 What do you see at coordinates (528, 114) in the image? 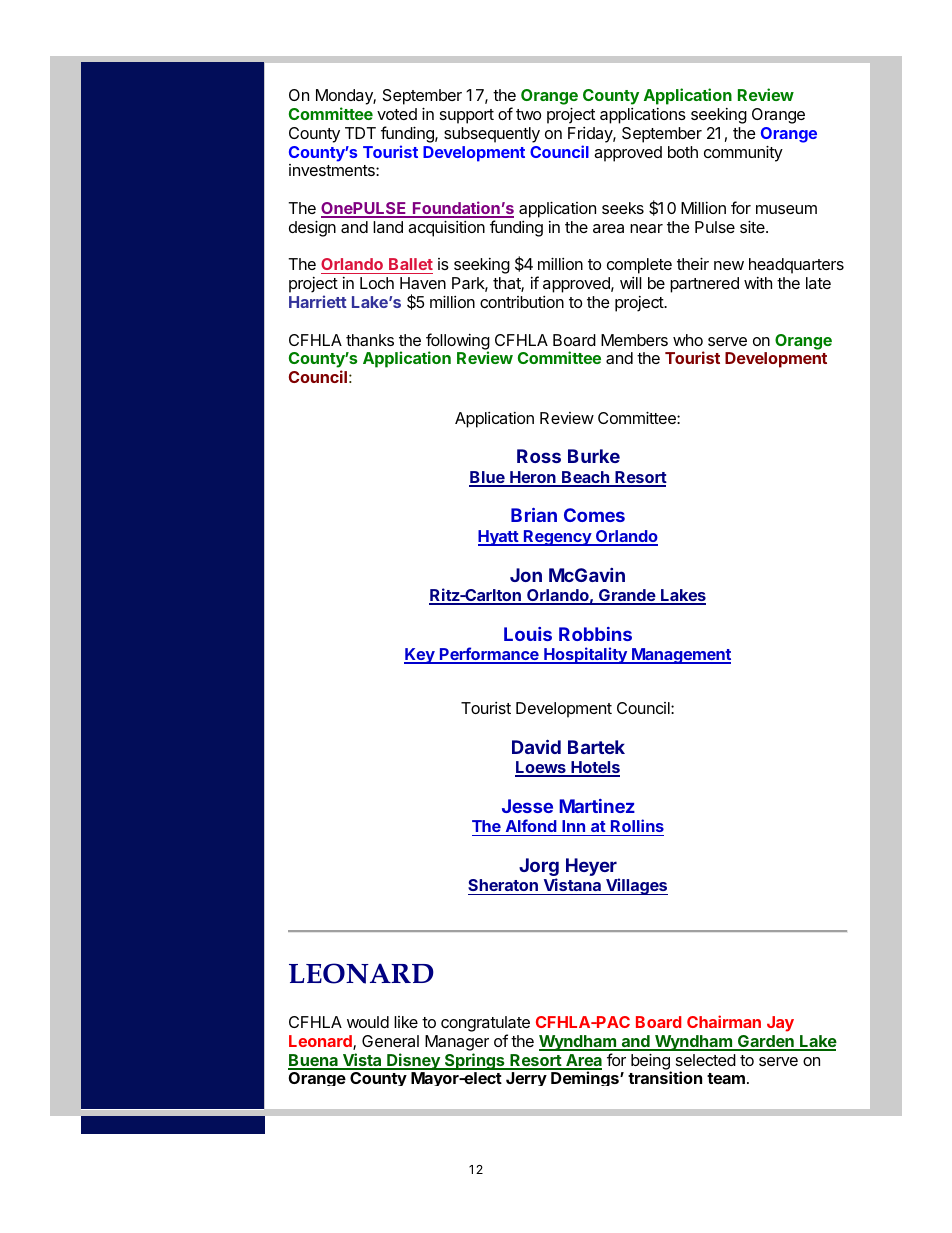
I see `two` at bounding box center [528, 114].
